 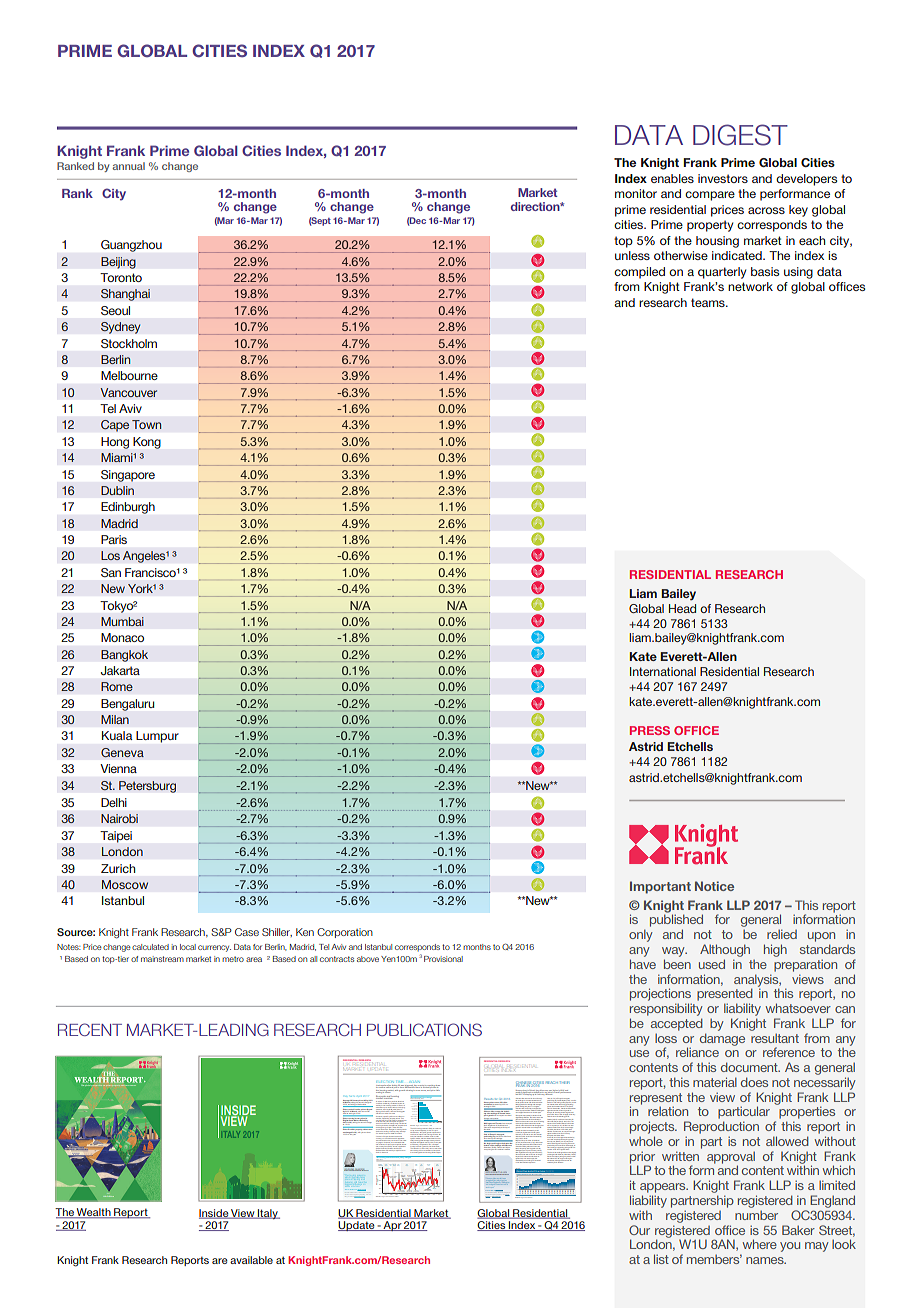 I want to click on DIGEST, so click(x=740, y=135).
